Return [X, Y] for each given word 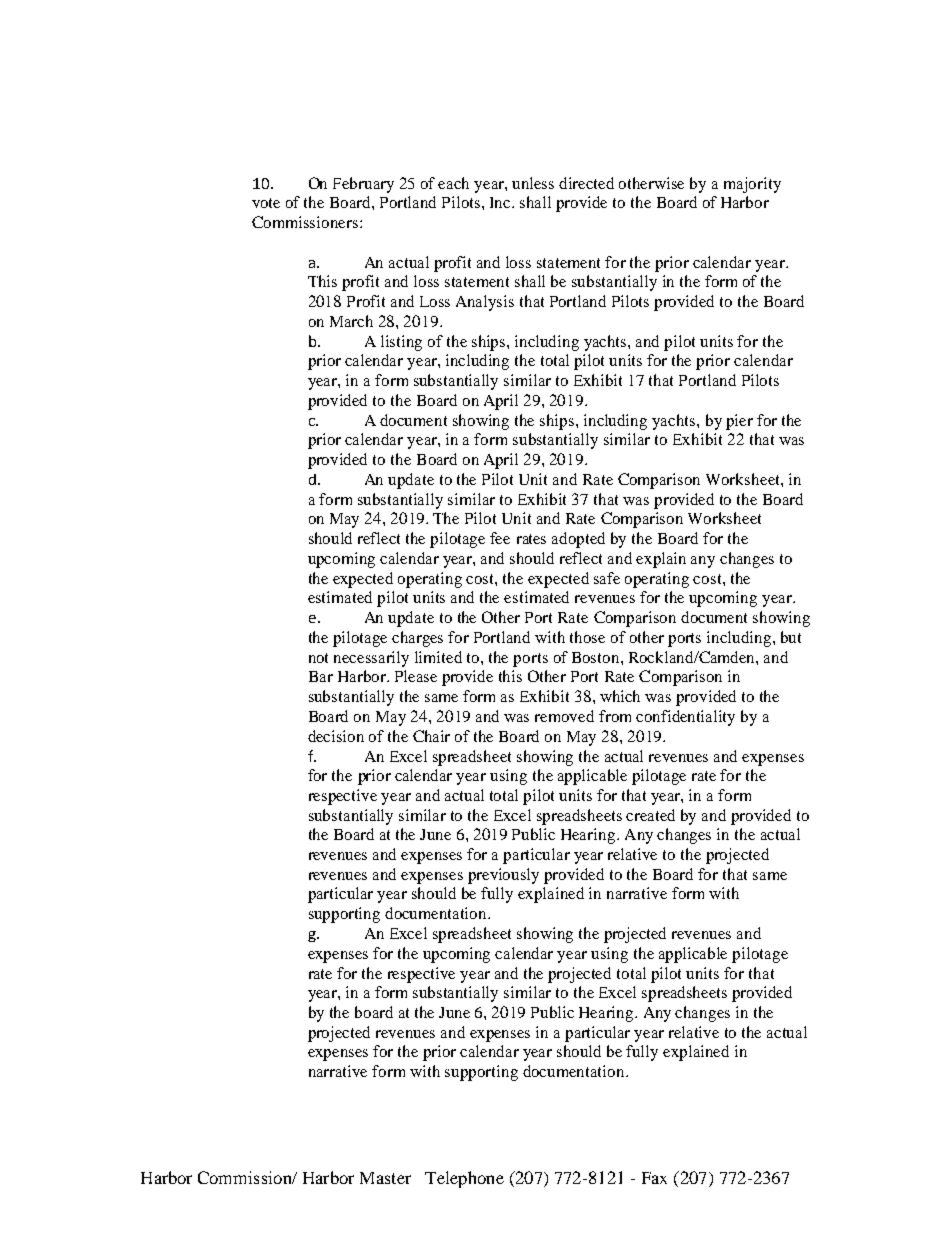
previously [503, 876]
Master [385, 1178]
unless [533, 183]
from [615, 716]
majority [752, 185]
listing [401, 343]
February [363, 185]
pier [739, 422]
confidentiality [685, 718]
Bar [321, 676]
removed [564, 716]
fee [500, 538]
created [650, 815]
